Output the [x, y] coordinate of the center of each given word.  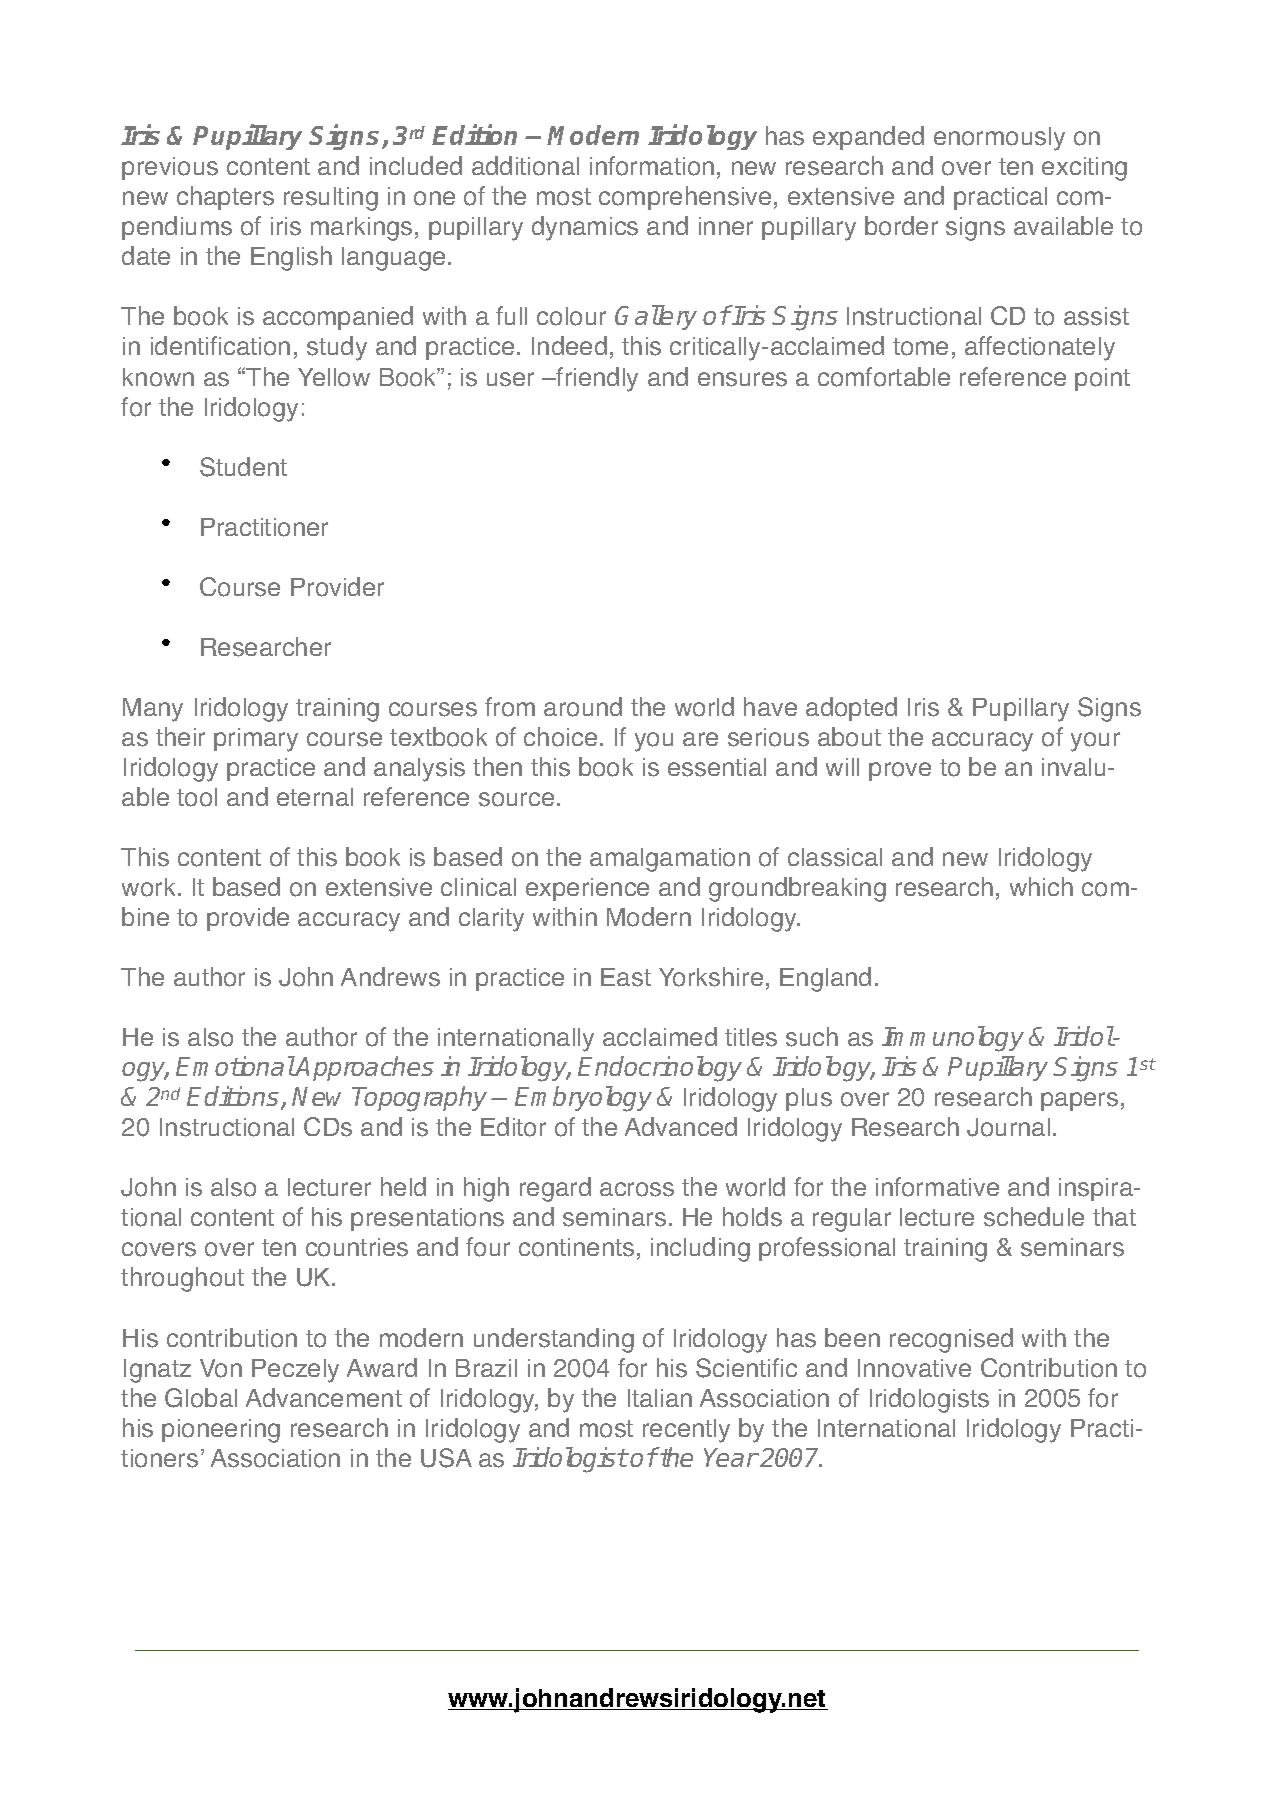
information [652, 166]
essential [717, 767]
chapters [225, 198]
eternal [315, 797]
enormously [999, 139]
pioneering [221, 1431]
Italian [660, 1398]
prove [900, 771]
